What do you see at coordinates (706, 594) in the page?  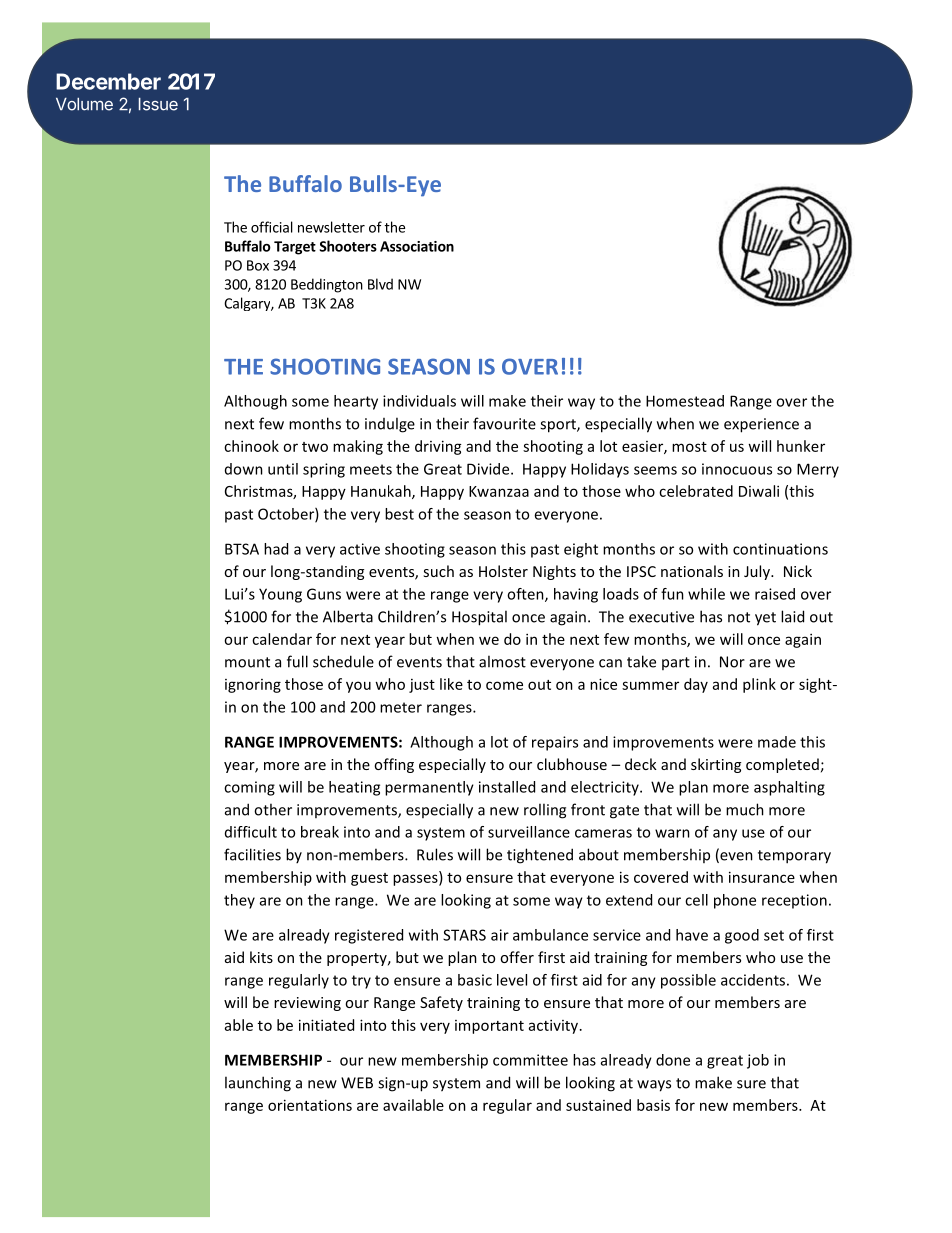 I see `while` at bounding box center [706, 594].
